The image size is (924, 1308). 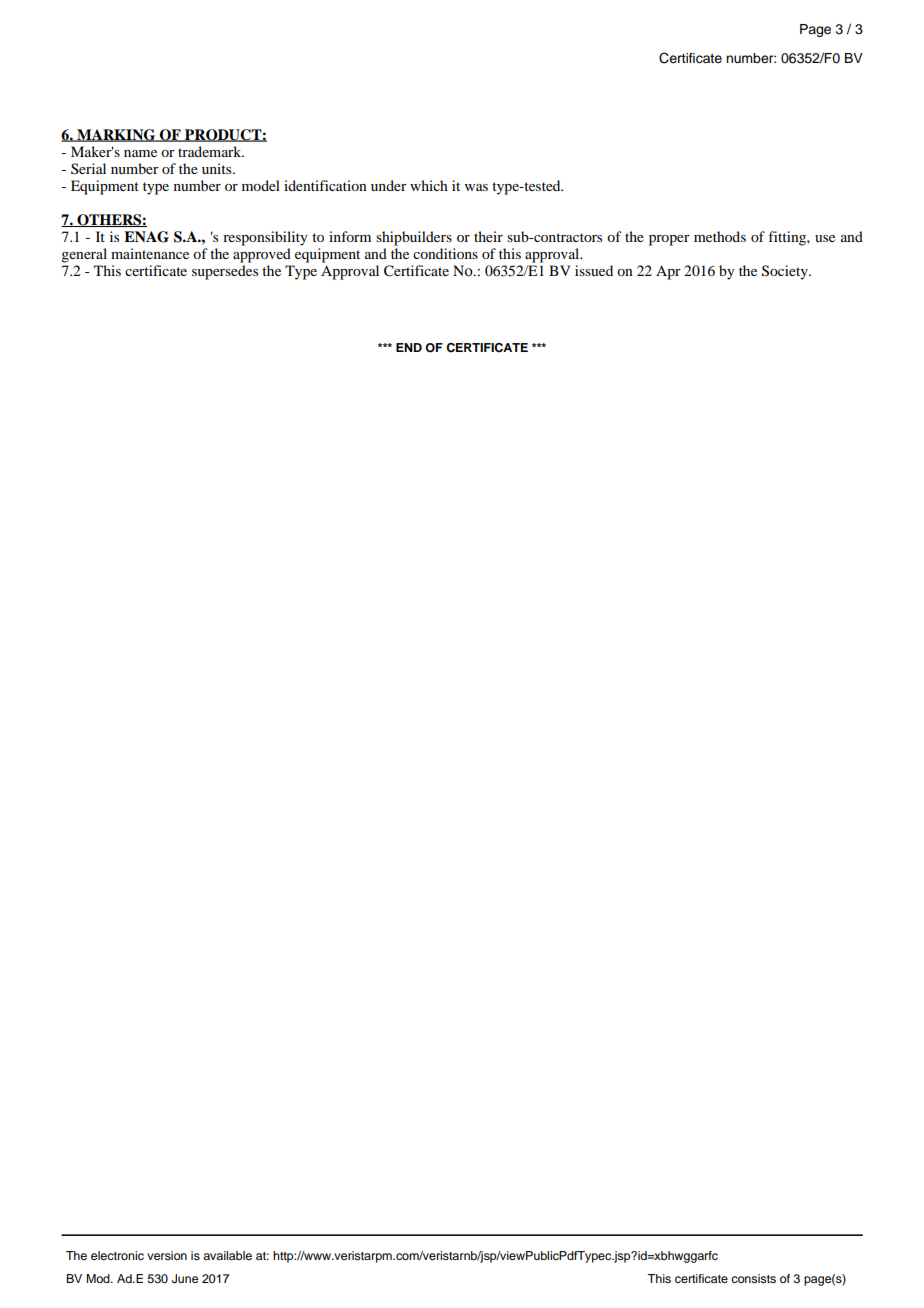 I want to click on issued, so click(x=594, y=270).
